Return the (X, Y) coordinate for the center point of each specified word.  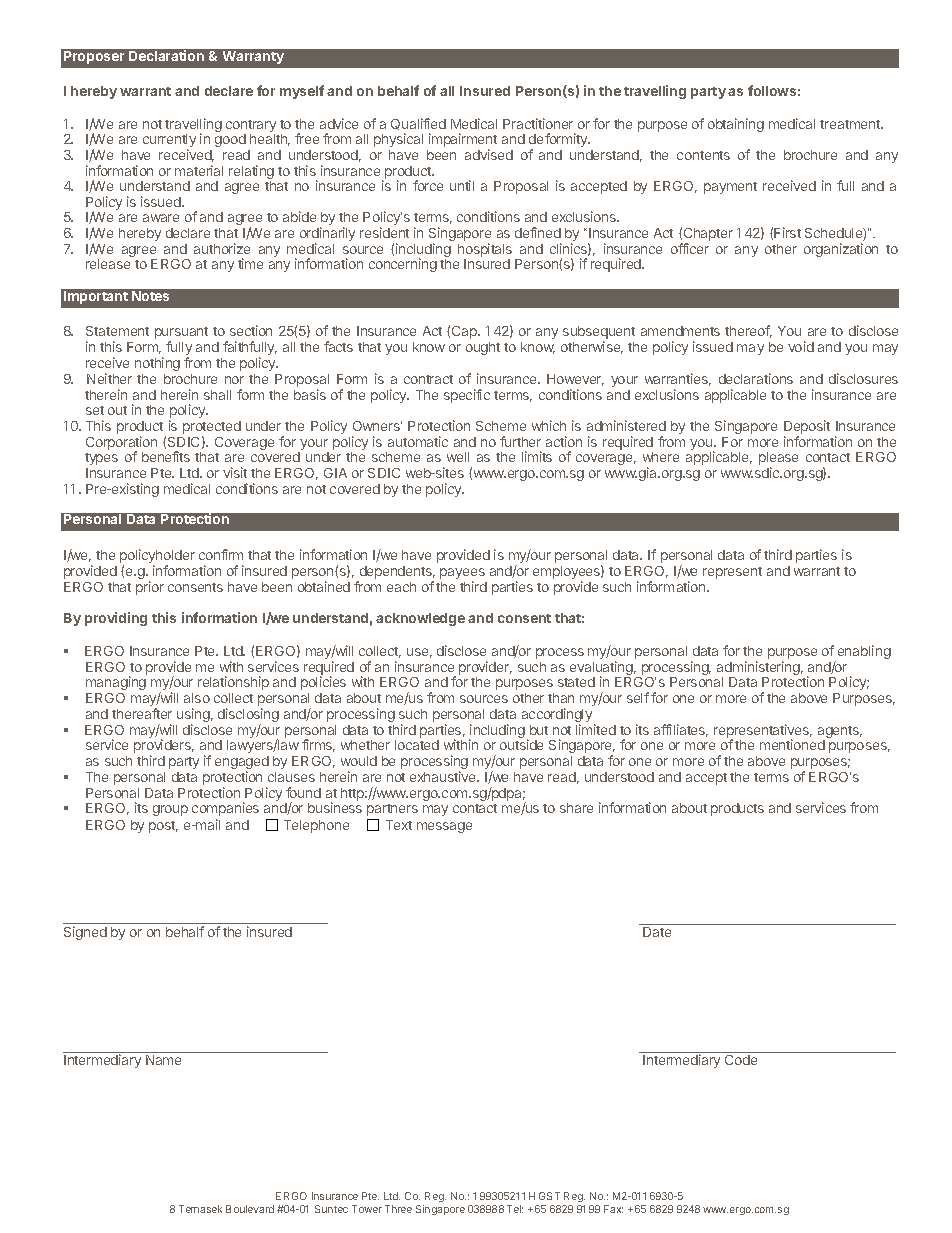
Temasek (200, 1209)
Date (657, 932)
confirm (221, 554)
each (401, 587)
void (801, 346)
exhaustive (444, 776)
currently (169, 142)
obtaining (736, 125)
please (778, 460)
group (170, 810)
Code (741, 1060)
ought (483, 348)
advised (489, 154)
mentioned (792, 744)
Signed (85, 933)
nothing (157, 366)
